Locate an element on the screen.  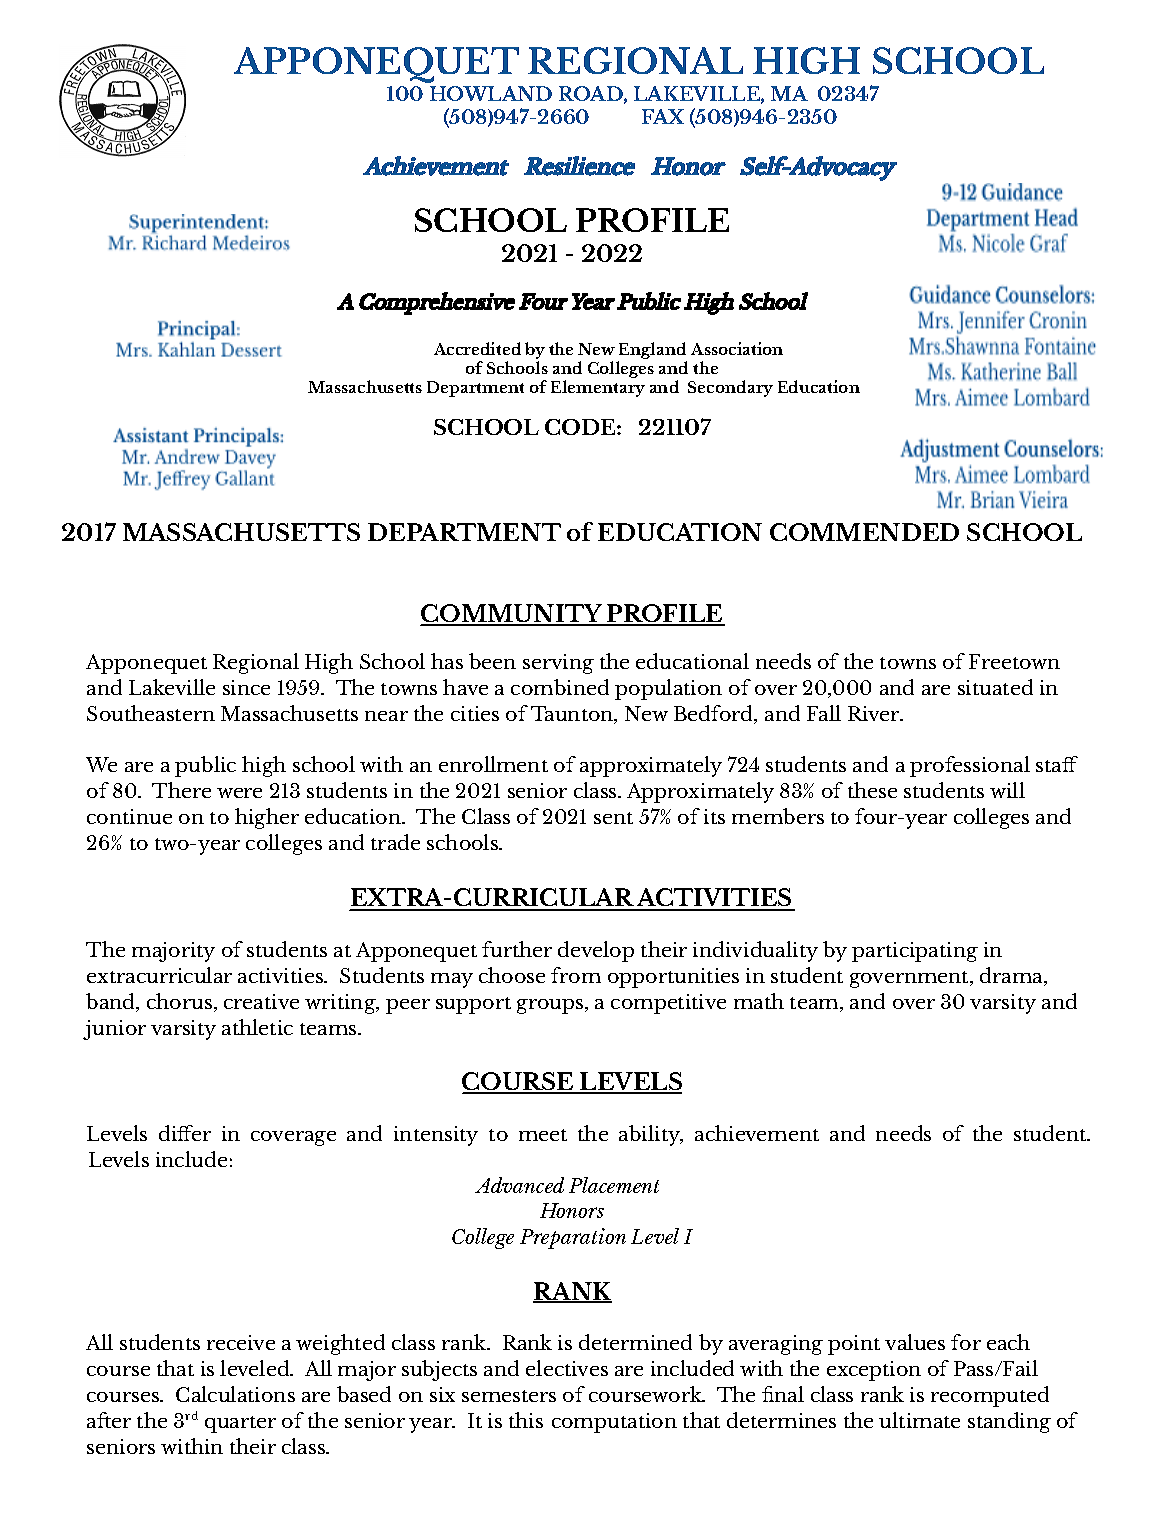
FAX is located at coordinates (663, 116).
